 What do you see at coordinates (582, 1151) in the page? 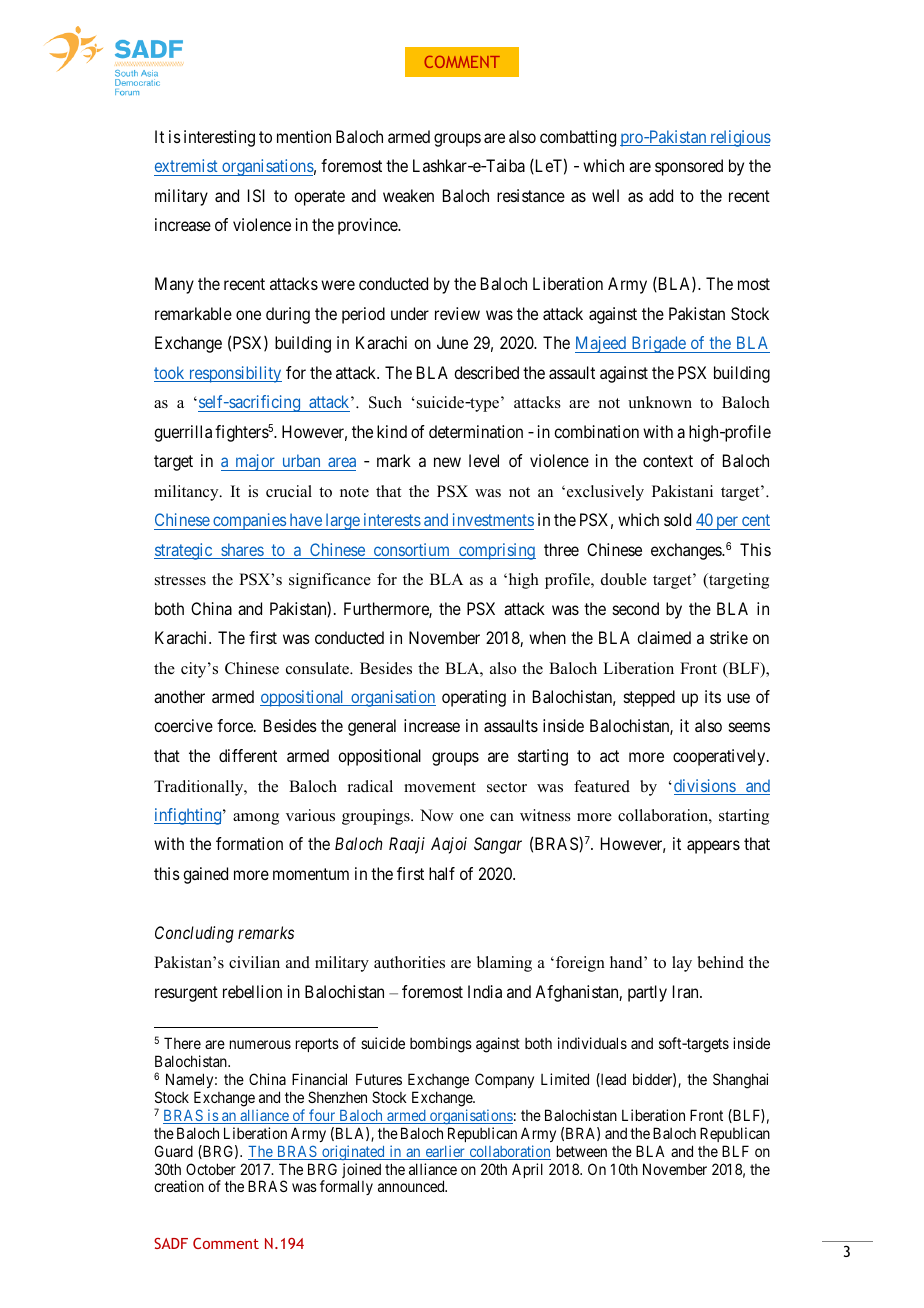
I see `between` at bounding box center [582, 1151].
